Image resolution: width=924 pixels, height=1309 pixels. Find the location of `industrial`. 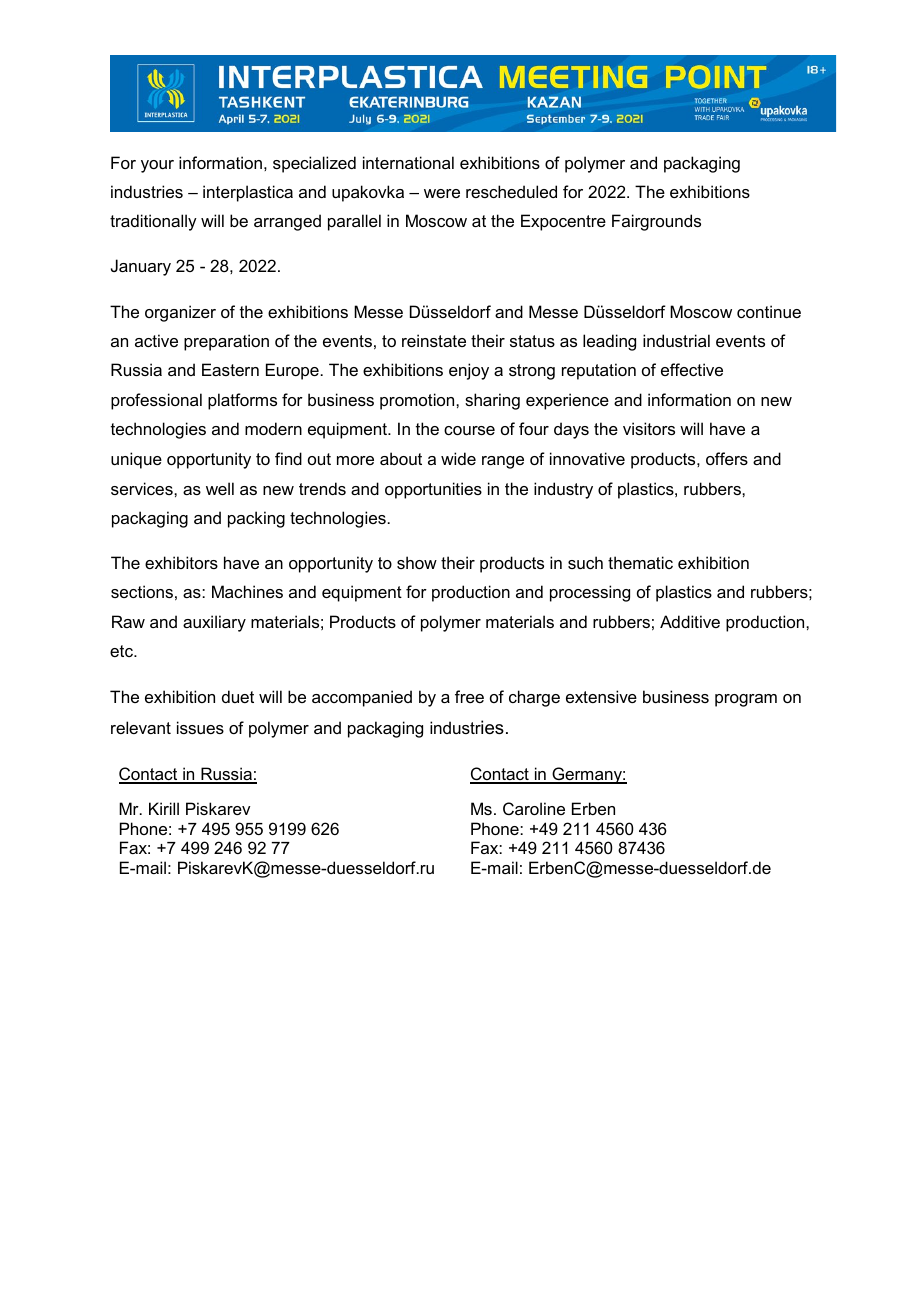

industrial is located at coordinates (676, 340).
